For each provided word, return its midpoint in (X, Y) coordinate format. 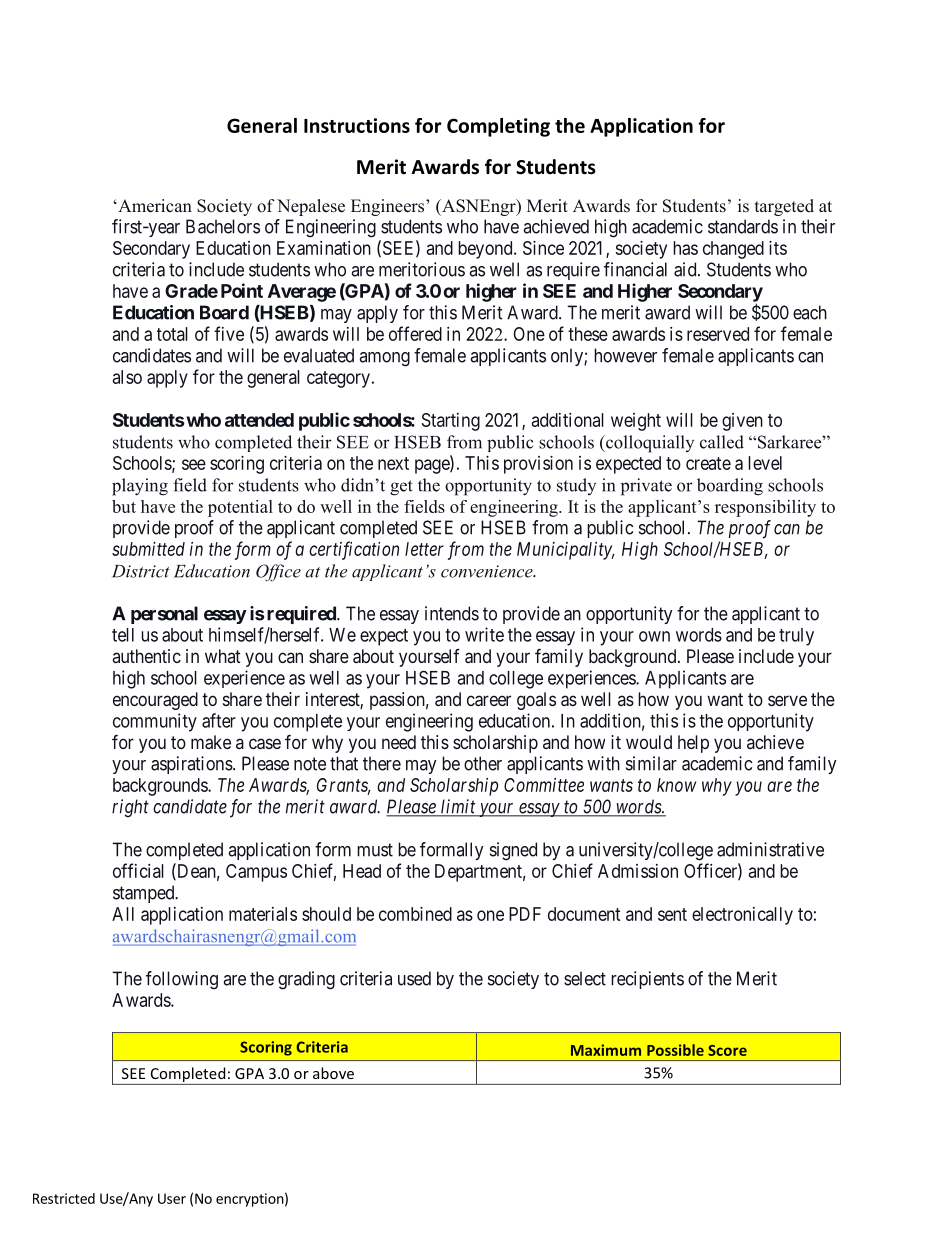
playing (140, 487)
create (708, 463)
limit (458, 807)
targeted (784, 207)
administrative (770, 849)
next (393, 463)
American (154, 206)
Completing (498, 127)
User (172, 1198)
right (130, 808)
